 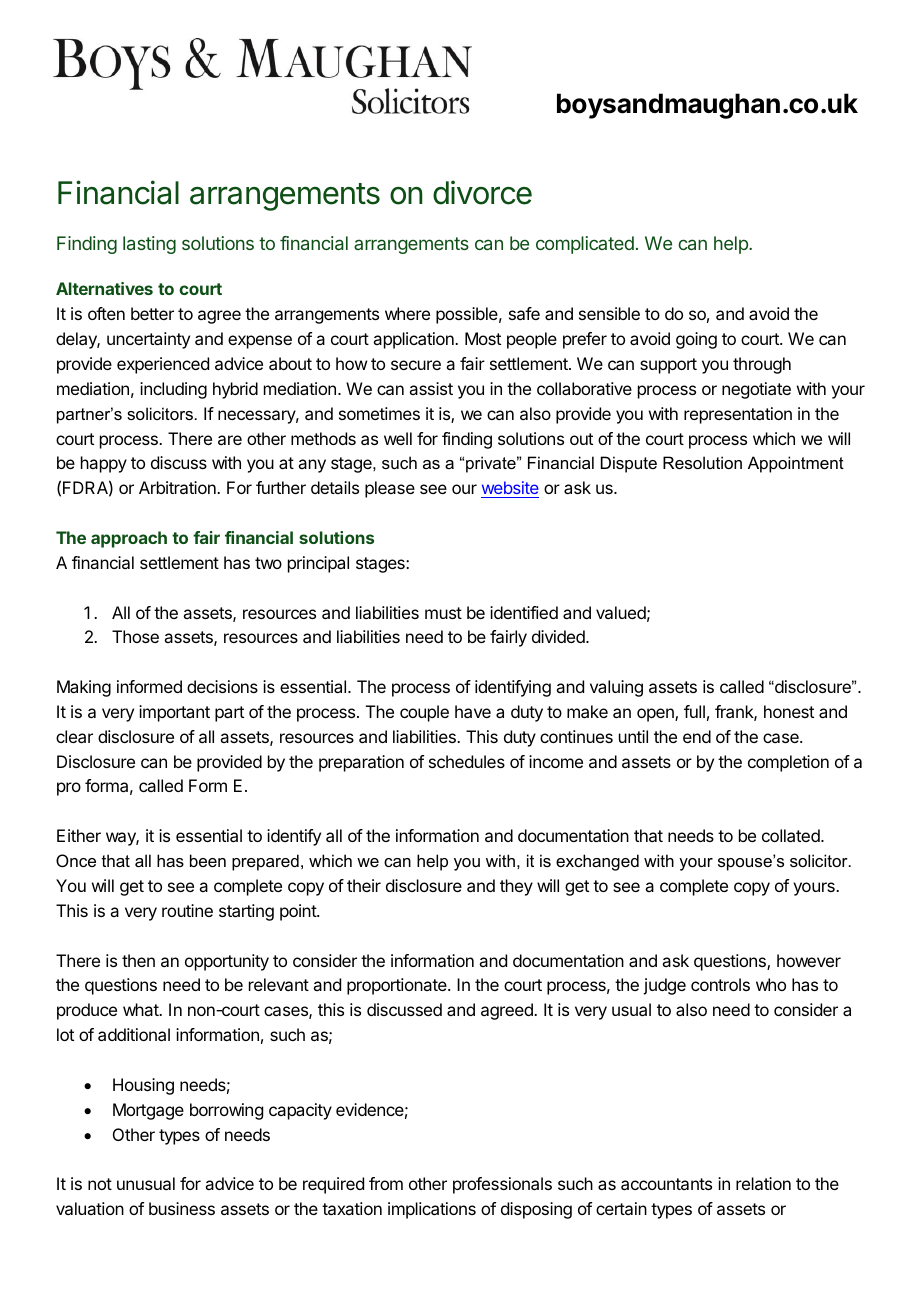 What do you see at coordinates (182, 1208) in the page?
I see `business` at bounding box center [182, 1208].
